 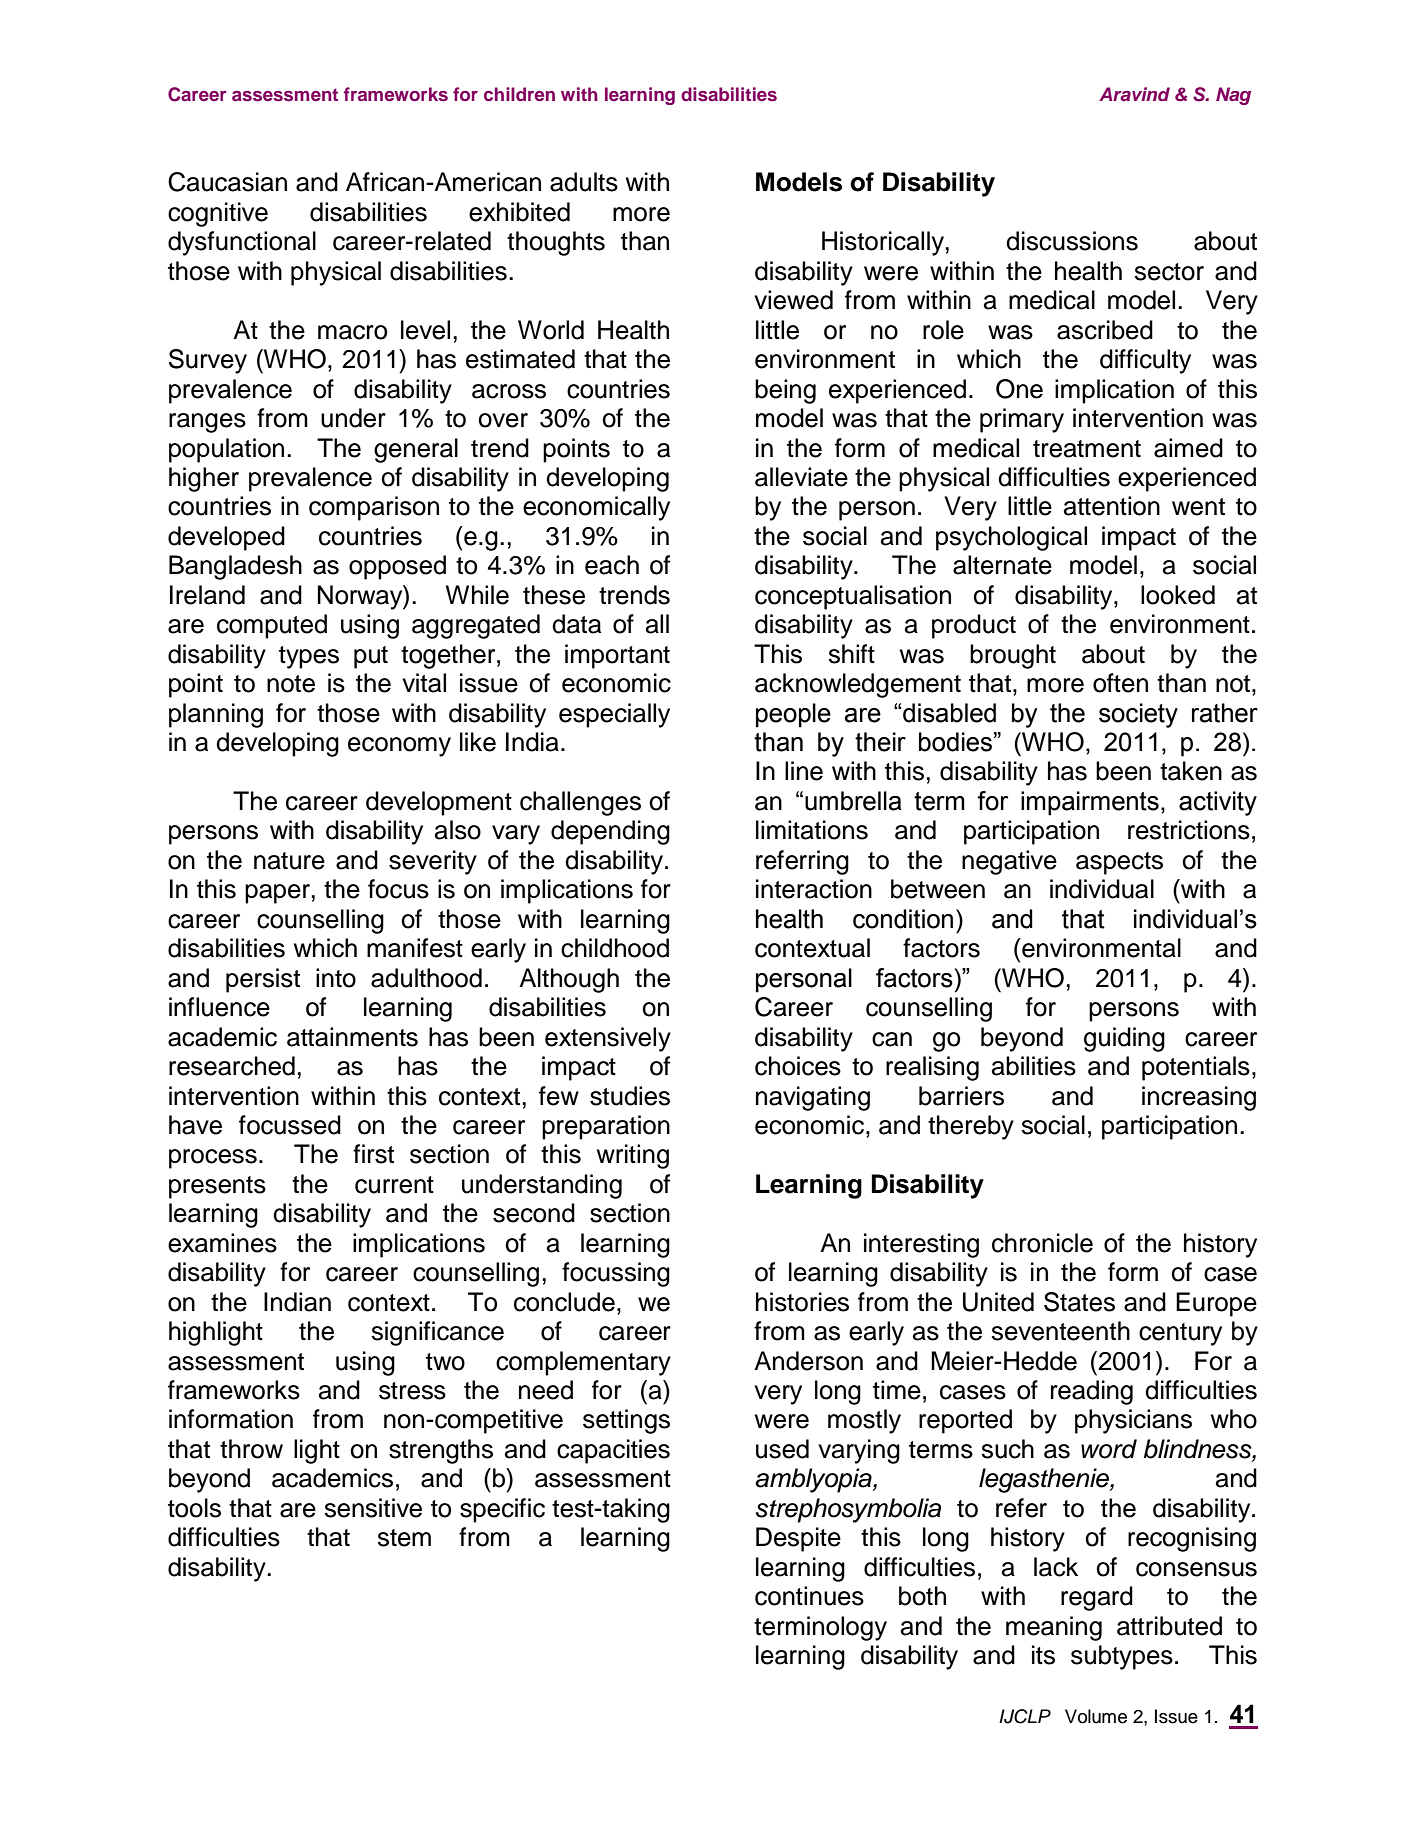 What do you see at coordinates (226, 450) in the page?
I see `population` at bounding box center [226, 450].
